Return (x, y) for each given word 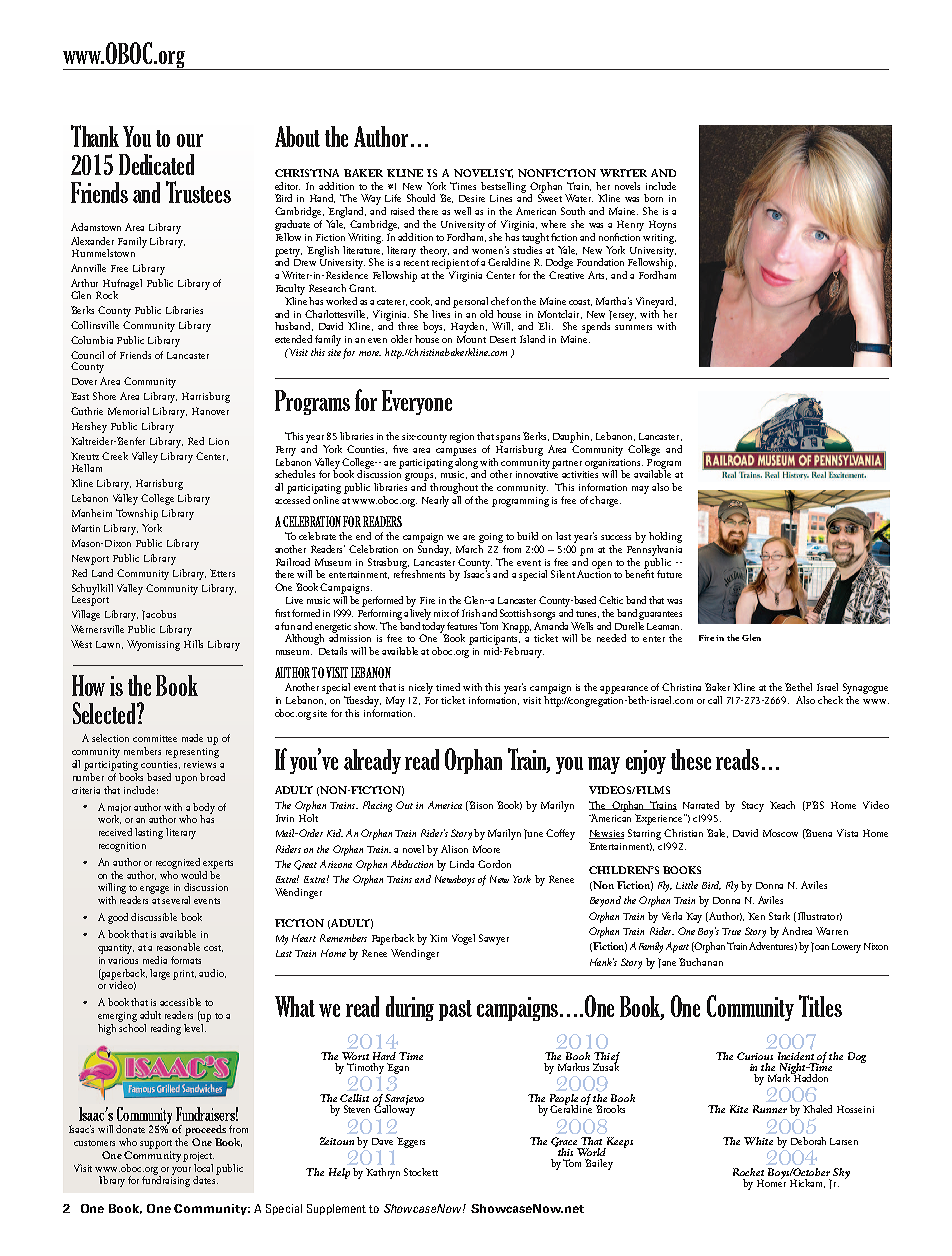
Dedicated (156, 164)
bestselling (503, 187)
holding (665, 537)
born (653, 198)
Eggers (411, 1142)
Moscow (780, 833)
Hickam (807, 1183)
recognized (178, 863)
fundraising (166, 1180)
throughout (455, 490)
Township (137, 514)
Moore (486, 849)
